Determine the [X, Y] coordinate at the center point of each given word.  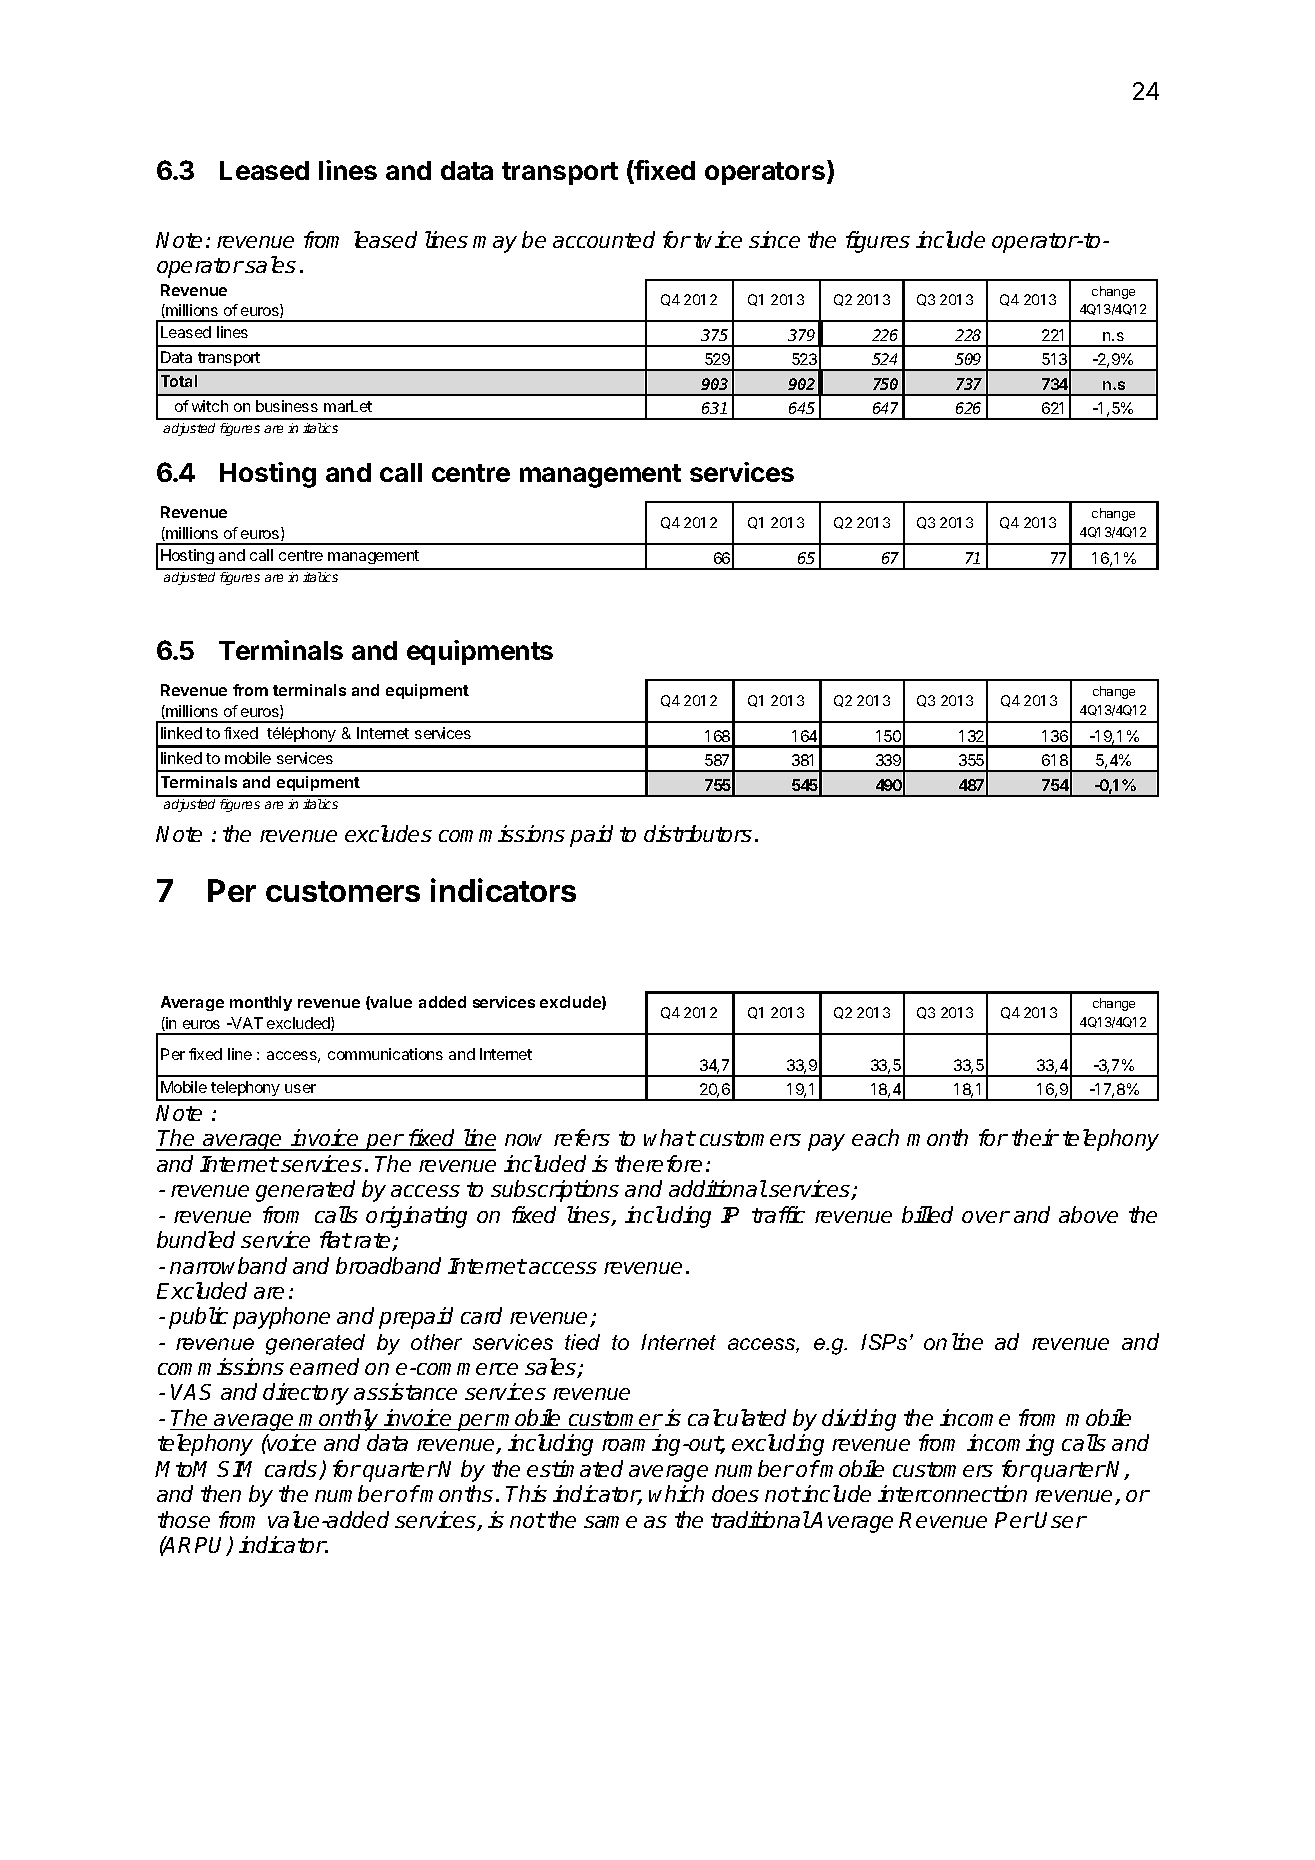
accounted [604, 239]
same [610, 1522]
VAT [246, 1023]
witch [210, 406]
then [221, 1493]
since [774, 239]
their [1035, 1137]
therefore [658, 1163]
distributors [698, 833]
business [287, 406]
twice [718, 239]
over [986, 1217]
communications [385, 1054]
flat [335, 1239]
